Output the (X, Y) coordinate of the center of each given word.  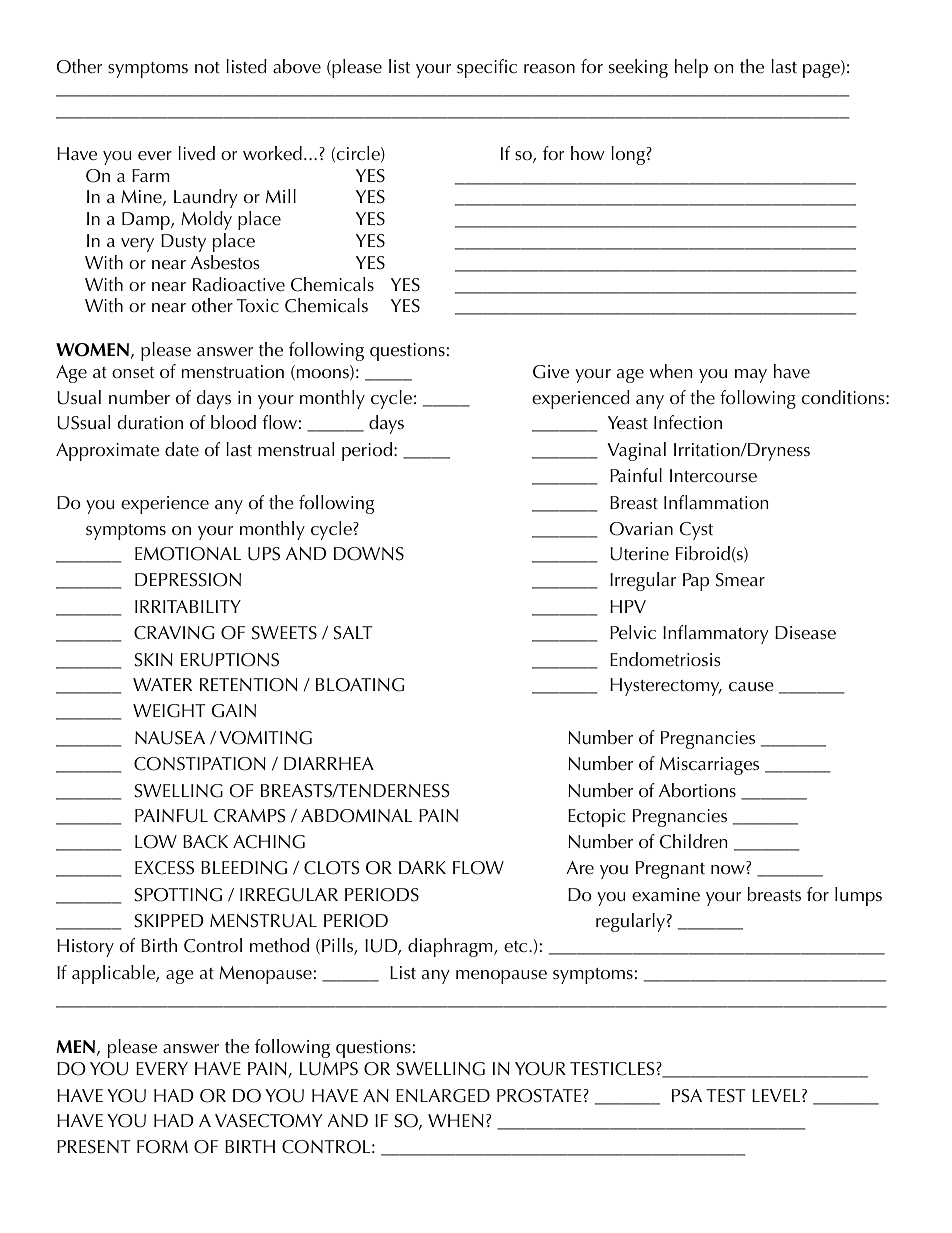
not (207, 68)
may (751, 376)
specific (487, 68)
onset (133, 373)
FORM (162, 1147)
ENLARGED (443, 1096)
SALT (352, 633)
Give (551, 372)
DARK (422, 867)
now (729, 870)
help (691, 68)
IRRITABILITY (188, 606)
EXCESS (164, 868)
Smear (740, 580)
